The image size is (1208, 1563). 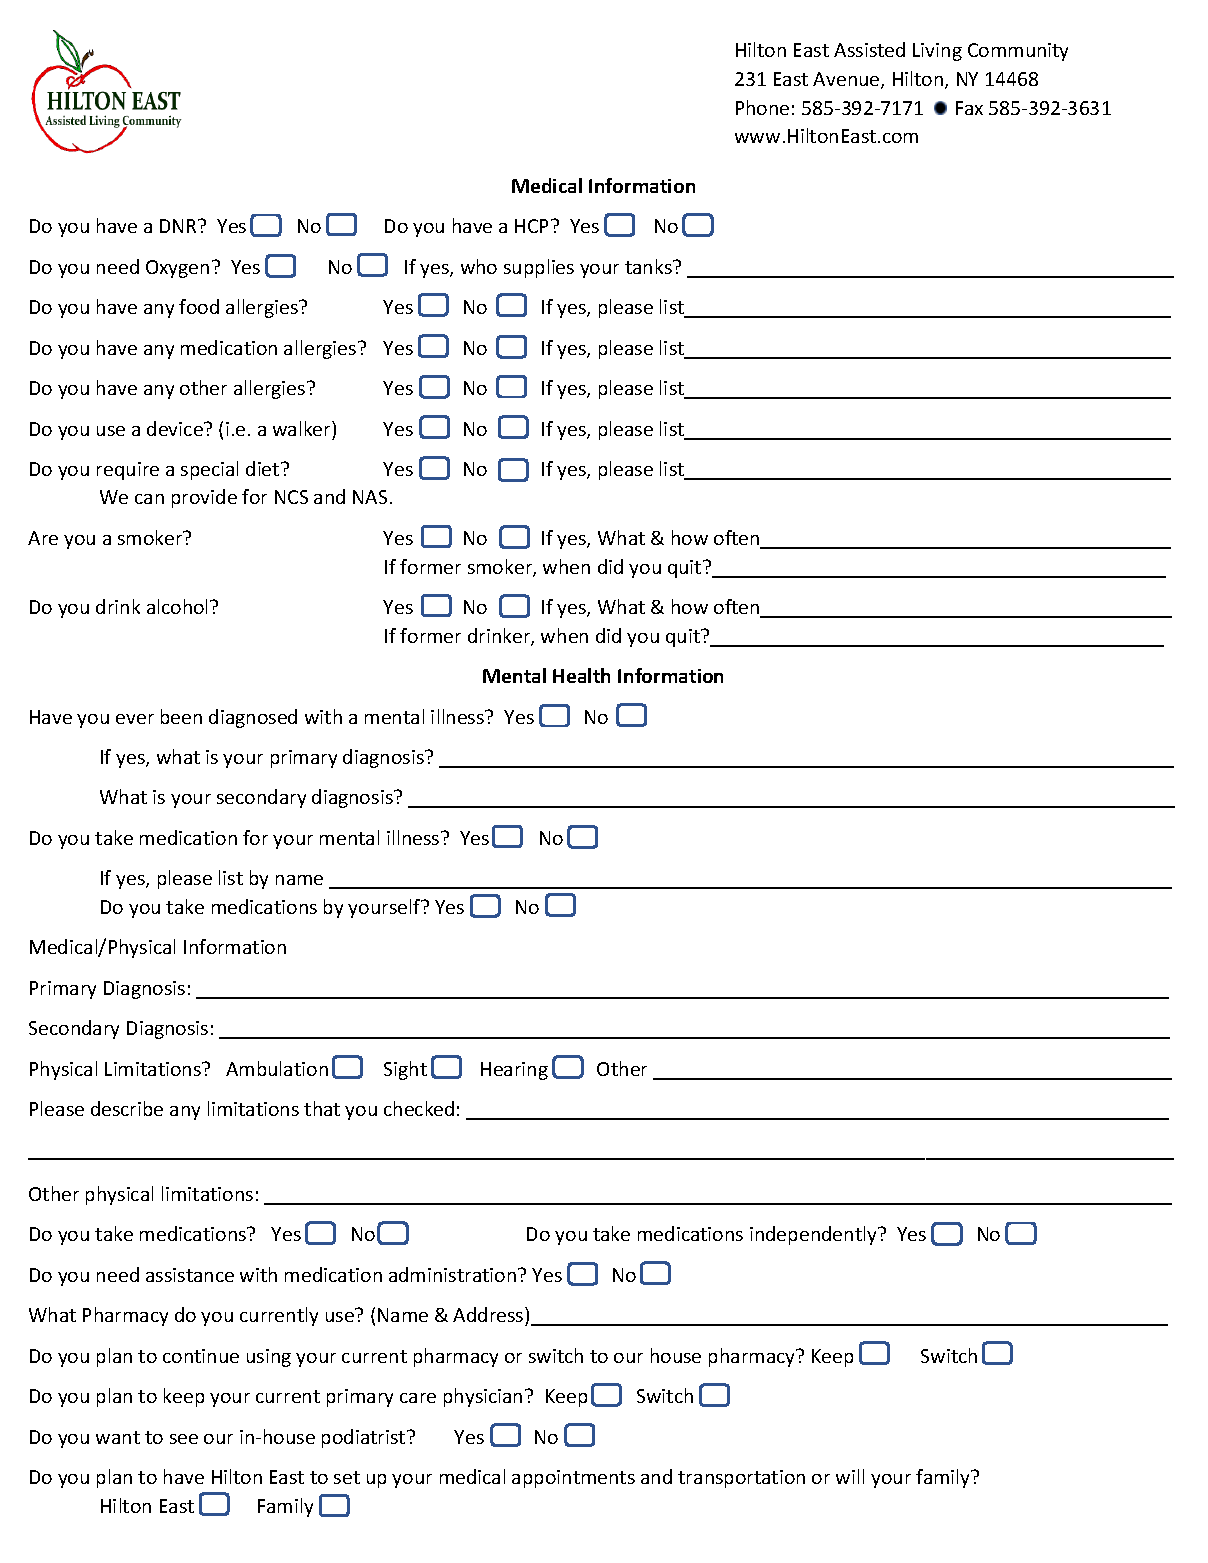 What do you see at coordinates (581, 675) in the document?
I see `Health` at bounding box center [581, 675].
